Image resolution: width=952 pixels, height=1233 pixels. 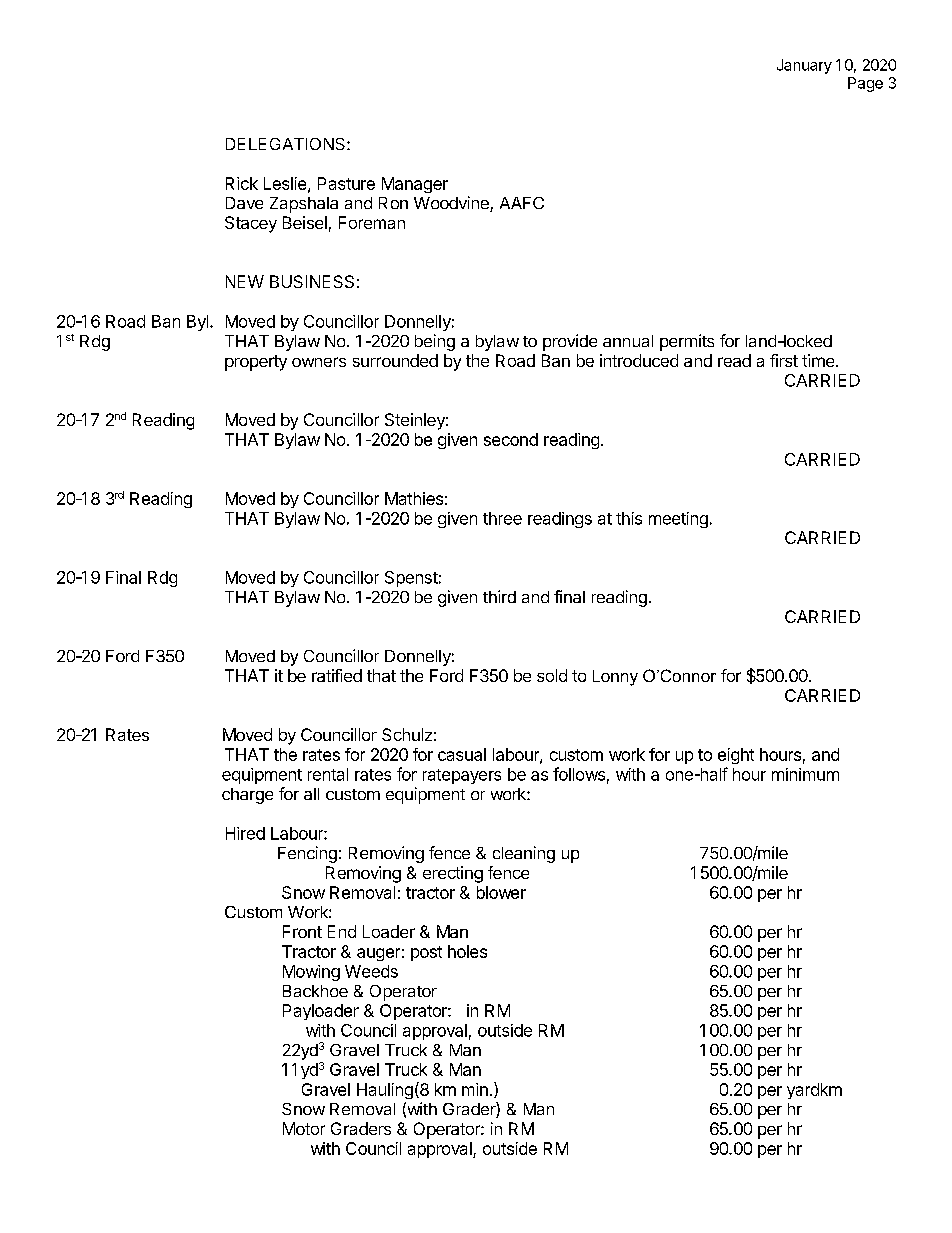 What do you see at coordinates (287, 144) in the screenshot?
I see `DELEGATIONS` at bounding box center [287, 144].
